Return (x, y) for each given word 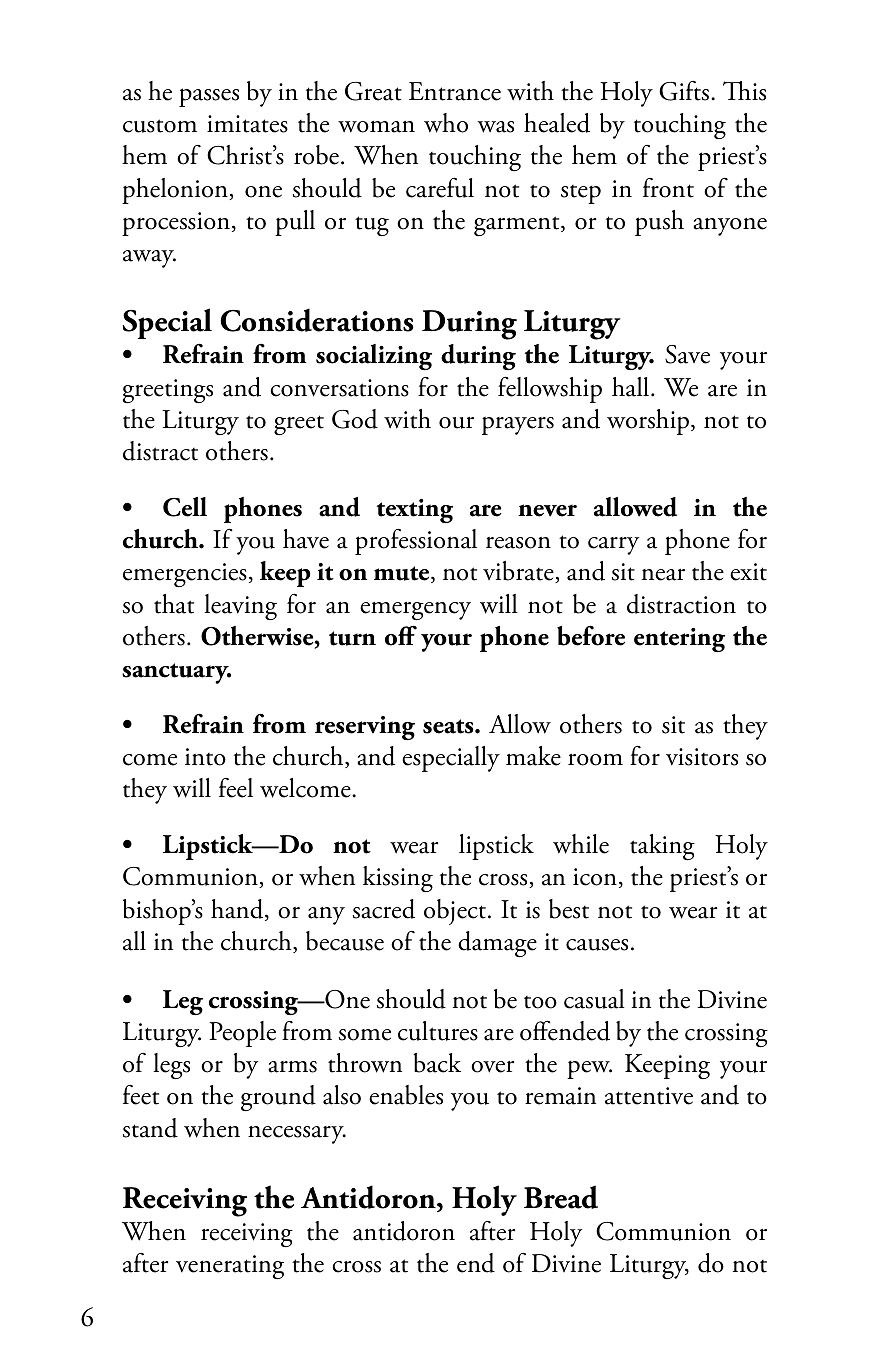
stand (150, 1128)
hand (238, 910)
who (446, 123)
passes (209, 97)
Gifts (685, 91)
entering (679, 640)
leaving (240, 607)
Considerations (316, 320)
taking (662, 847)
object (456, 912)
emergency (415, 611)
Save (687, 354)
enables (406, 1095)
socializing (374, 357)
